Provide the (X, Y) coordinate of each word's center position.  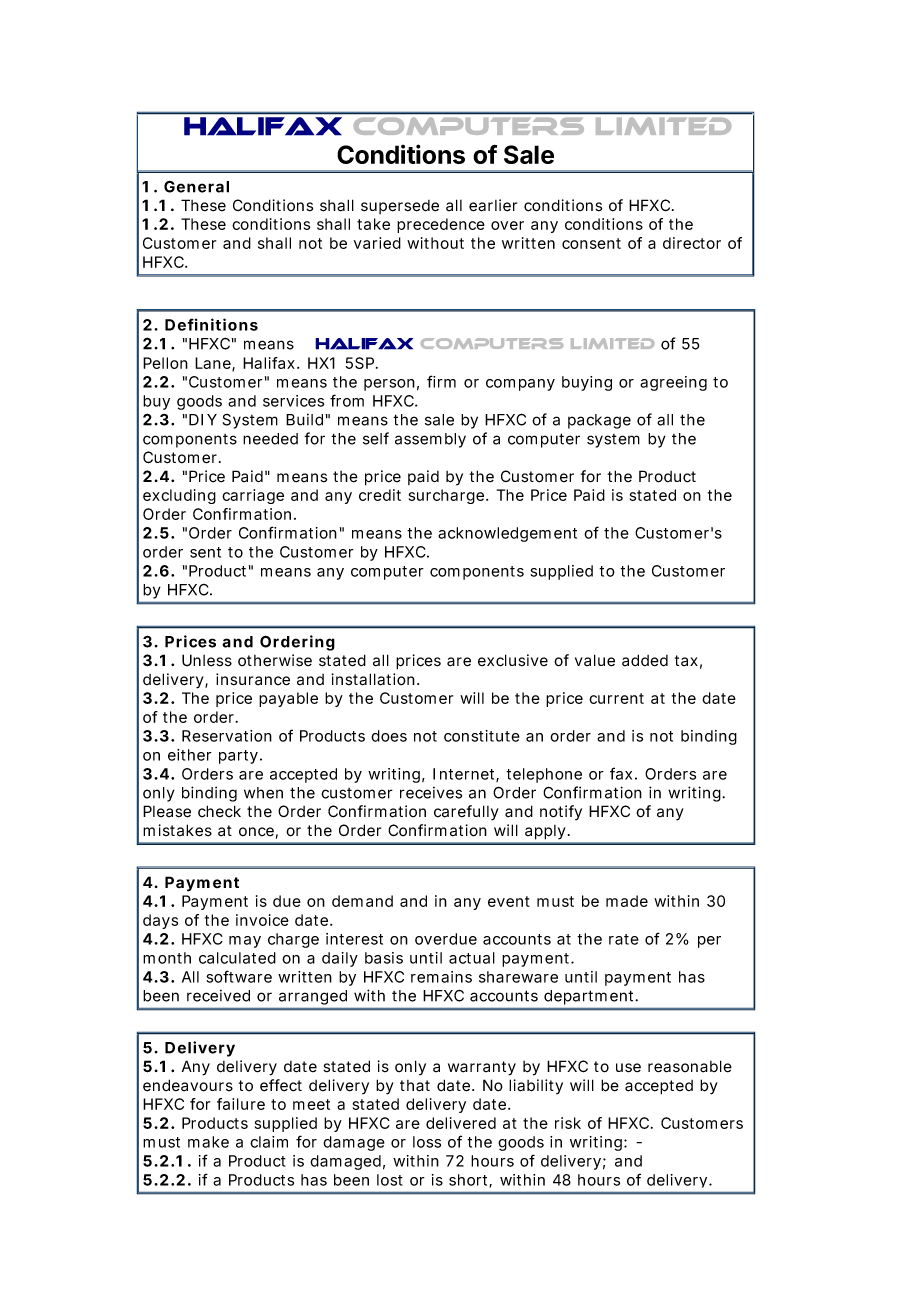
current (616, 698)
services (293, 401)
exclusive (513, 660)
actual (472, 958)
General (196, 186)
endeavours (188, 1085)
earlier (493, 205)
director (692, 243)
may (245, 942)
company (520, 385)
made (627, 901)
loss (427, 1142)
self (376, 438)
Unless (207, 660)
